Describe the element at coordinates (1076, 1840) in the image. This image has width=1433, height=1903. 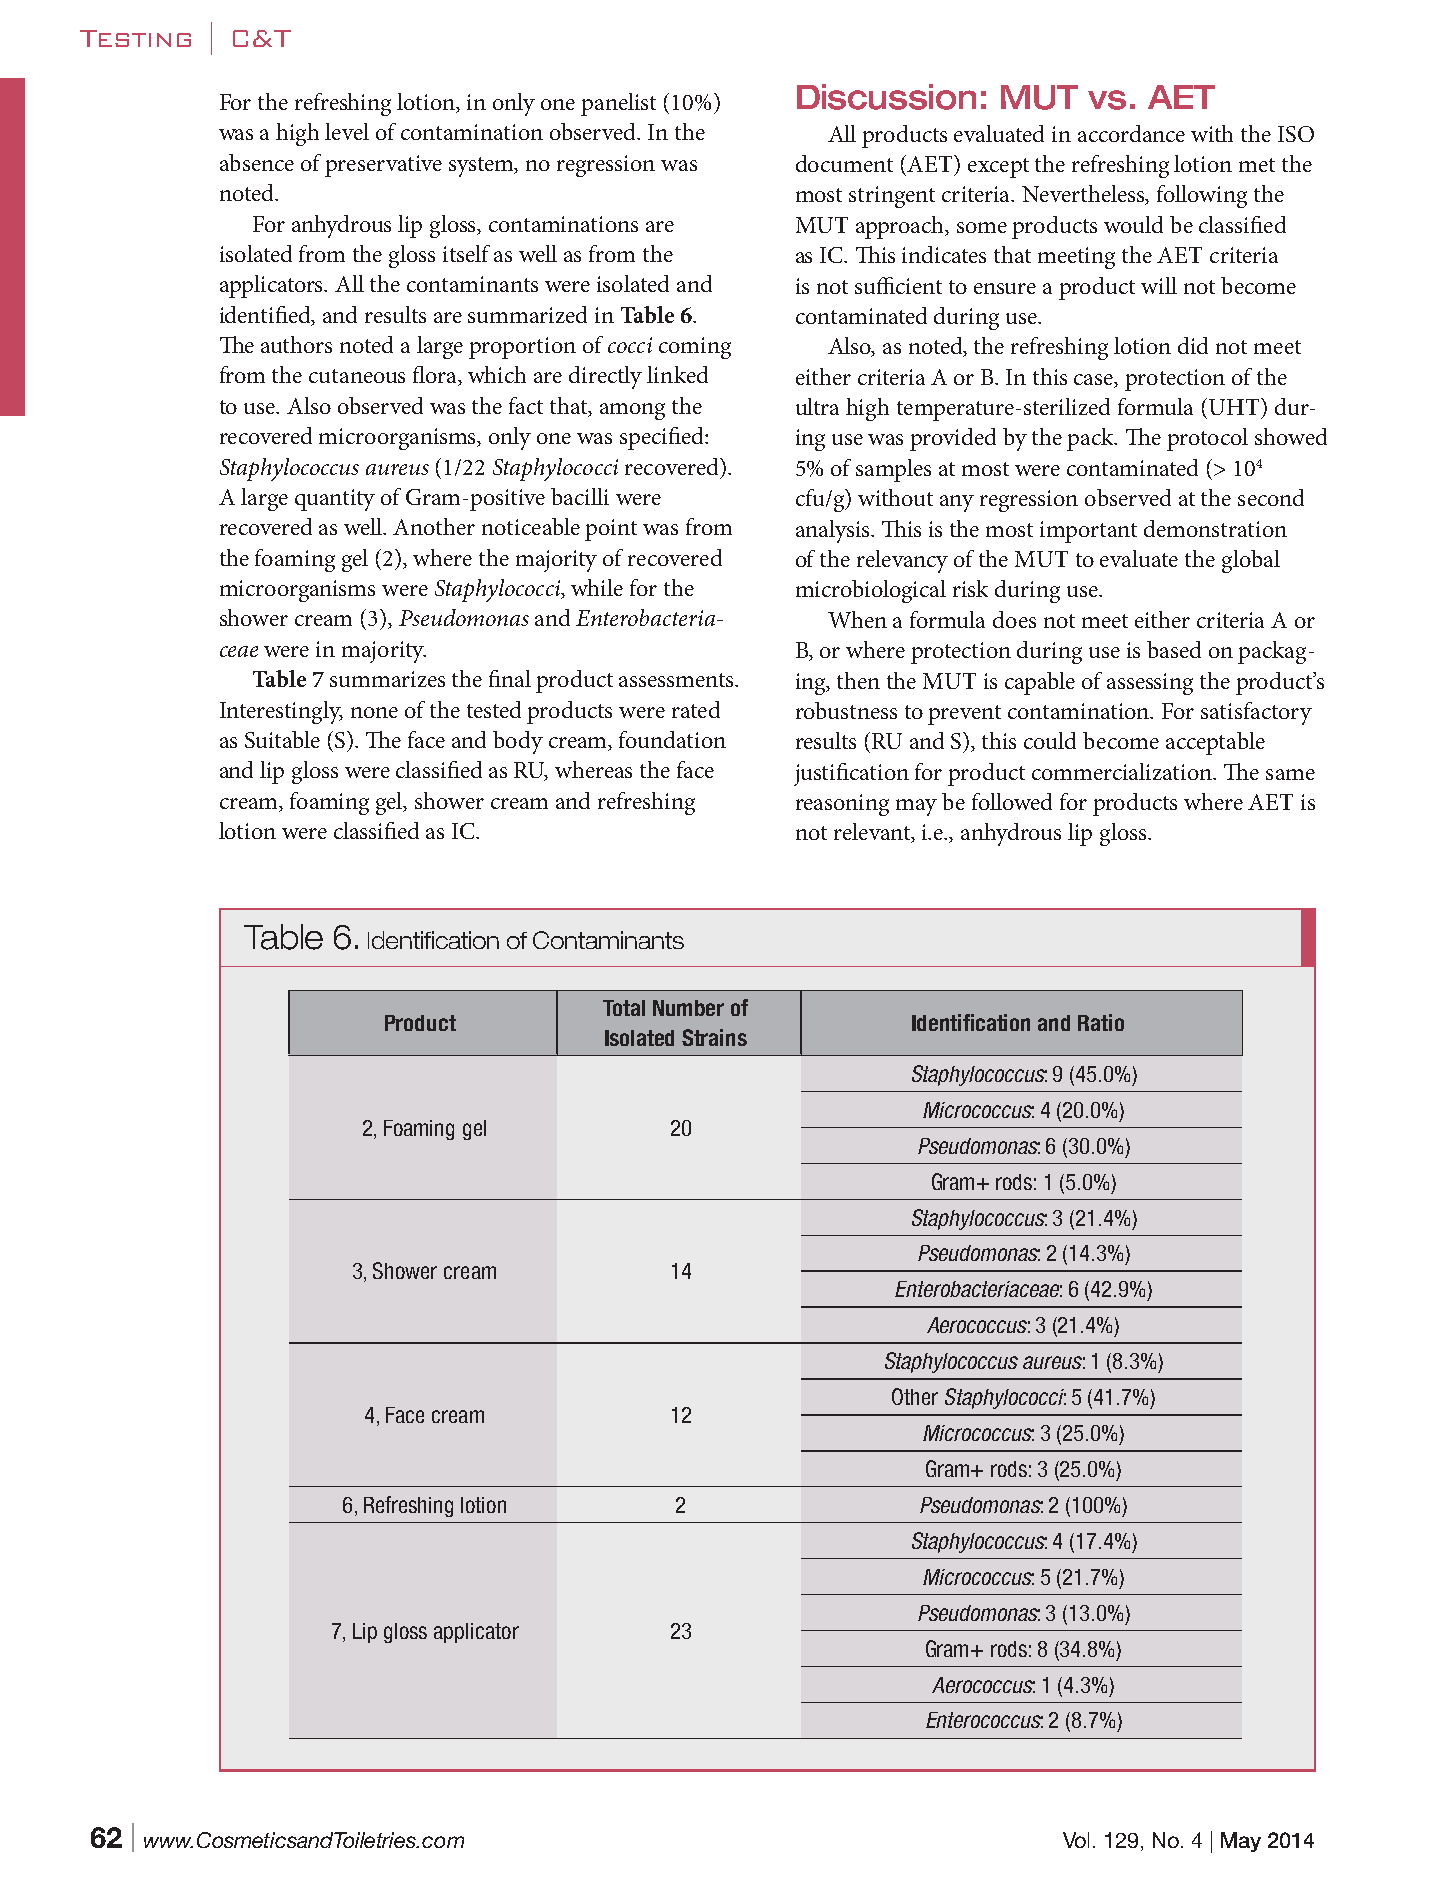
I see `Vol` at that location.
